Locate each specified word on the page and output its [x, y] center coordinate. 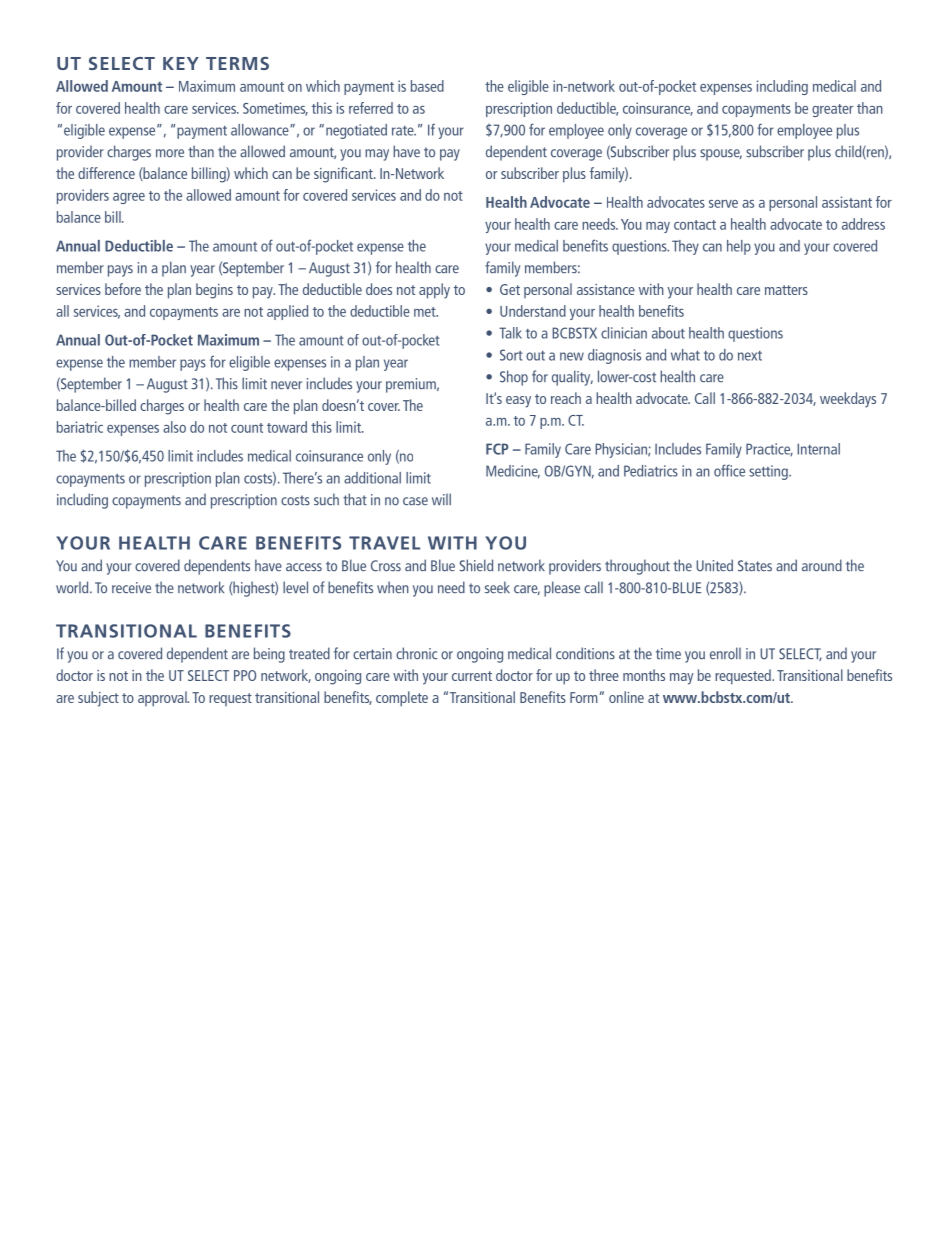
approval [163, 699]
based [427, 86]
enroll [725, 653]
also [174, 427]
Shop [514, 378]
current [472, 676]
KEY [181, 63]
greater [832, 110]
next [750, 356]
